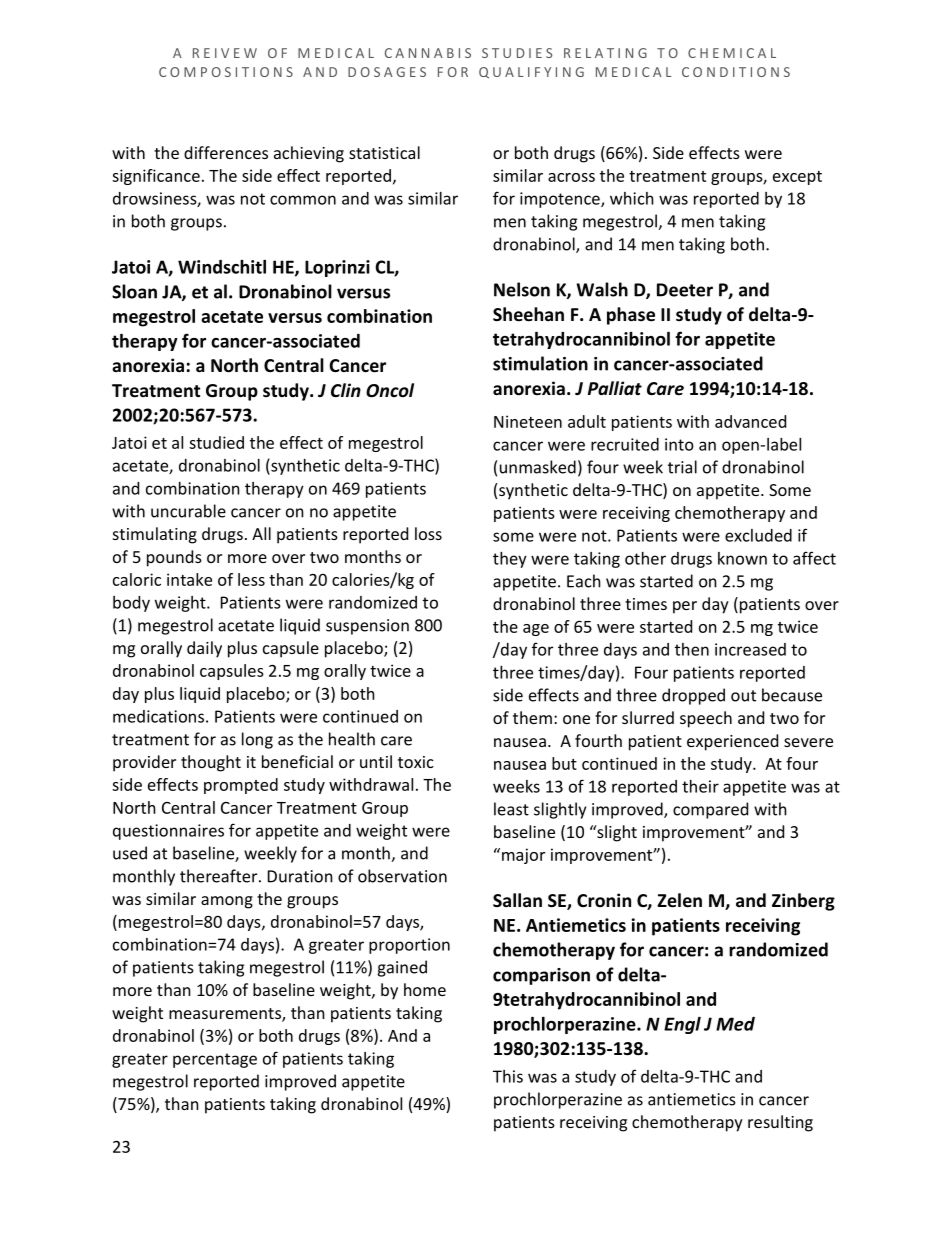 This screenshot has width=952, height=1233. What do you see at coordinates (226, 72) in the screenshot?
I see `COMPOSITIONS` at bounding box center [226, 72].
